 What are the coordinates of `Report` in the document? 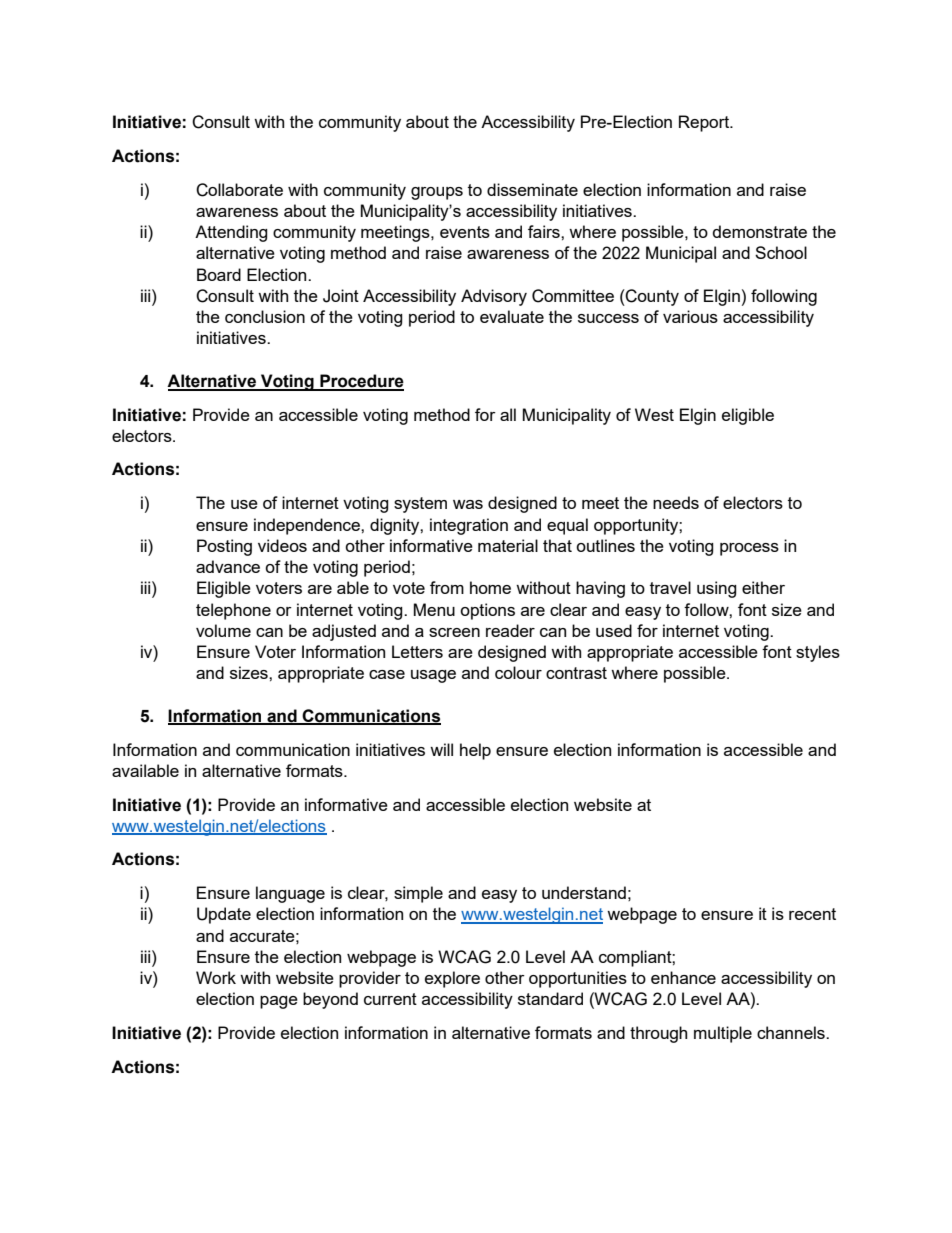 It's located at (705, 123).
